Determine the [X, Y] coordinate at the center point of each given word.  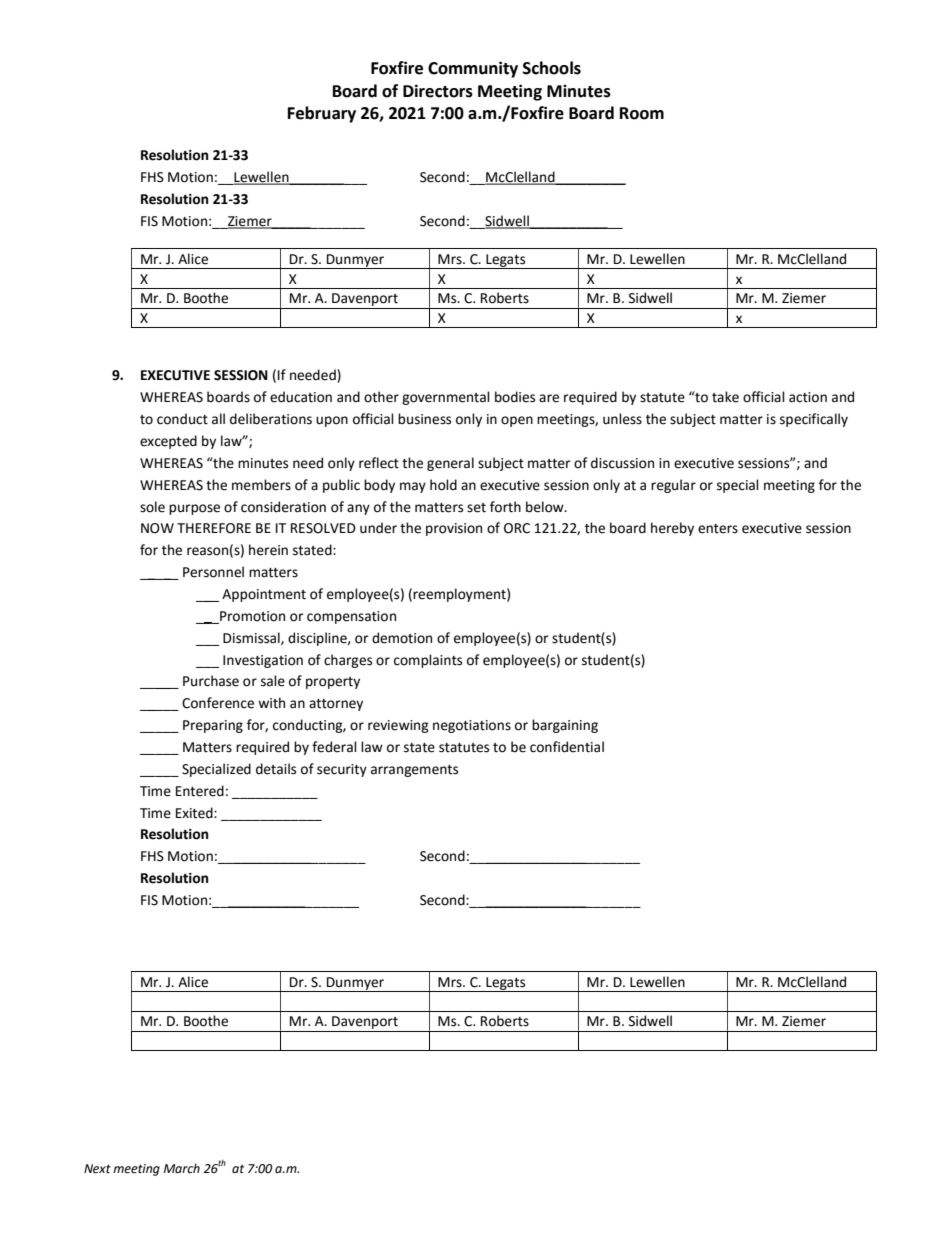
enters [718, 529]
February [322, 114]
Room [642, 113]
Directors [438, 91]
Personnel [213, 572]
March [182, 1168]
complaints [428, 661]
